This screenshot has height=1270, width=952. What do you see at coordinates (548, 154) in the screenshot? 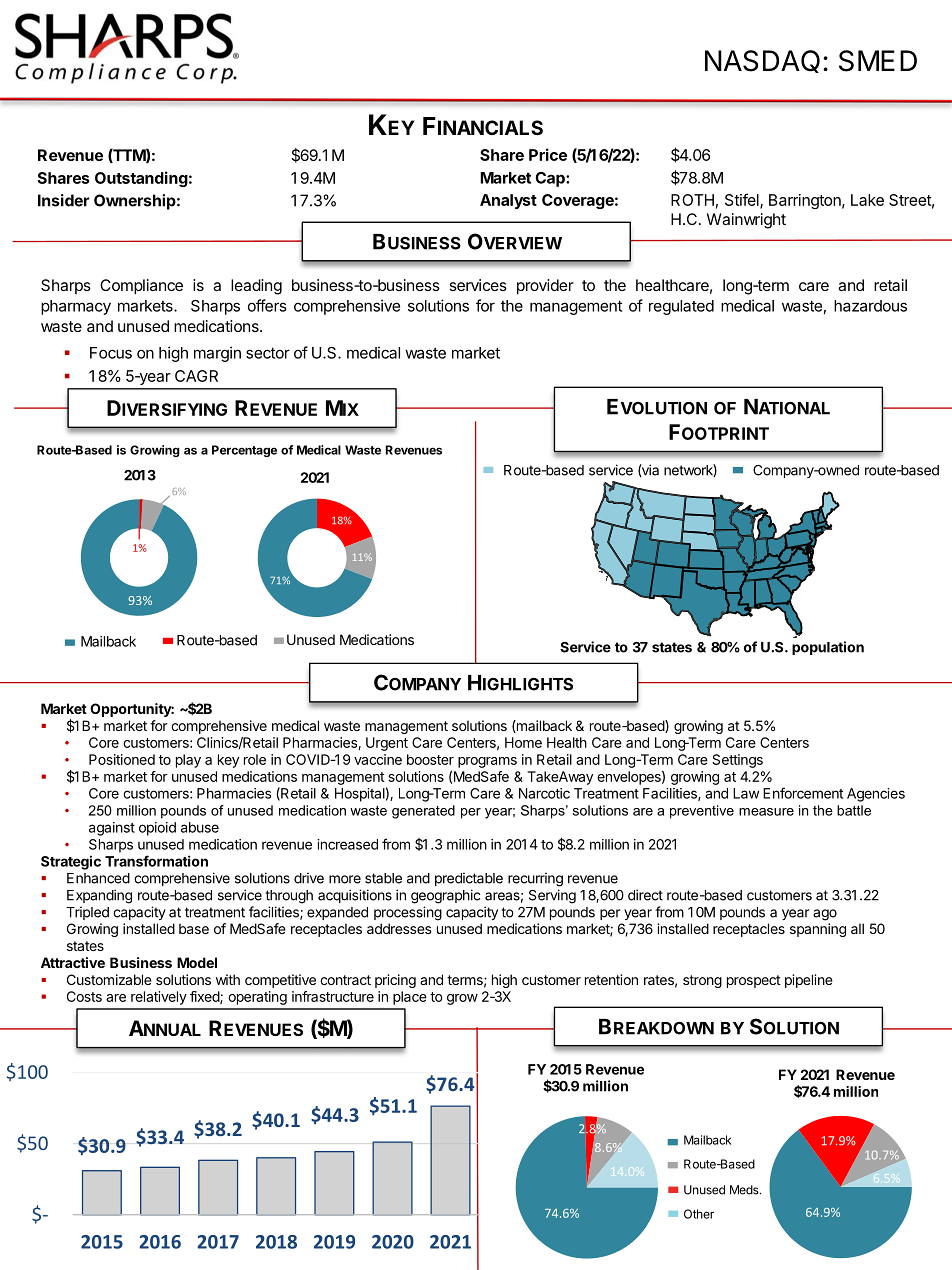
I see `Price` at bounding box center [548, 154].
